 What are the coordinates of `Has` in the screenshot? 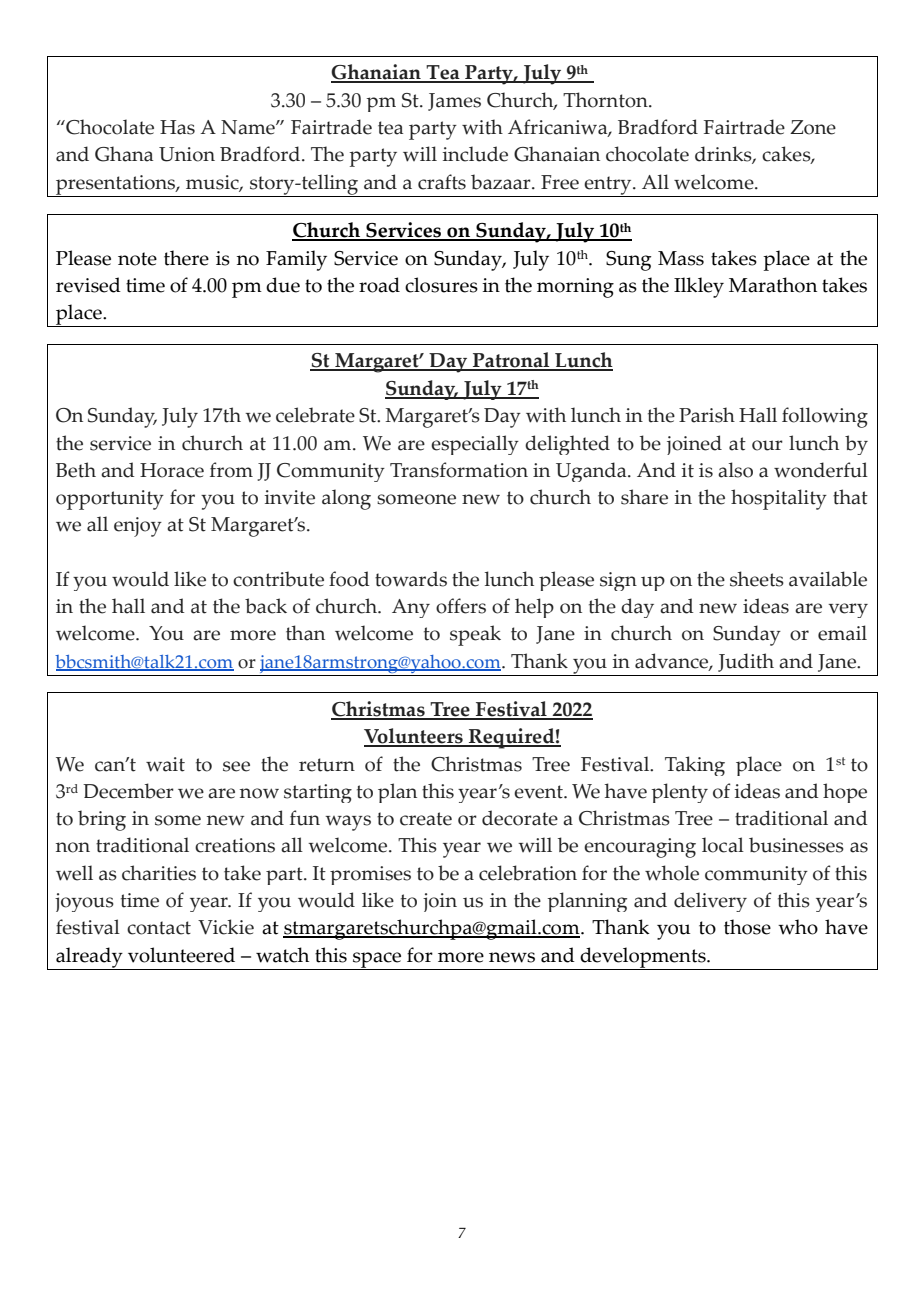 It's located at (177, 127).
